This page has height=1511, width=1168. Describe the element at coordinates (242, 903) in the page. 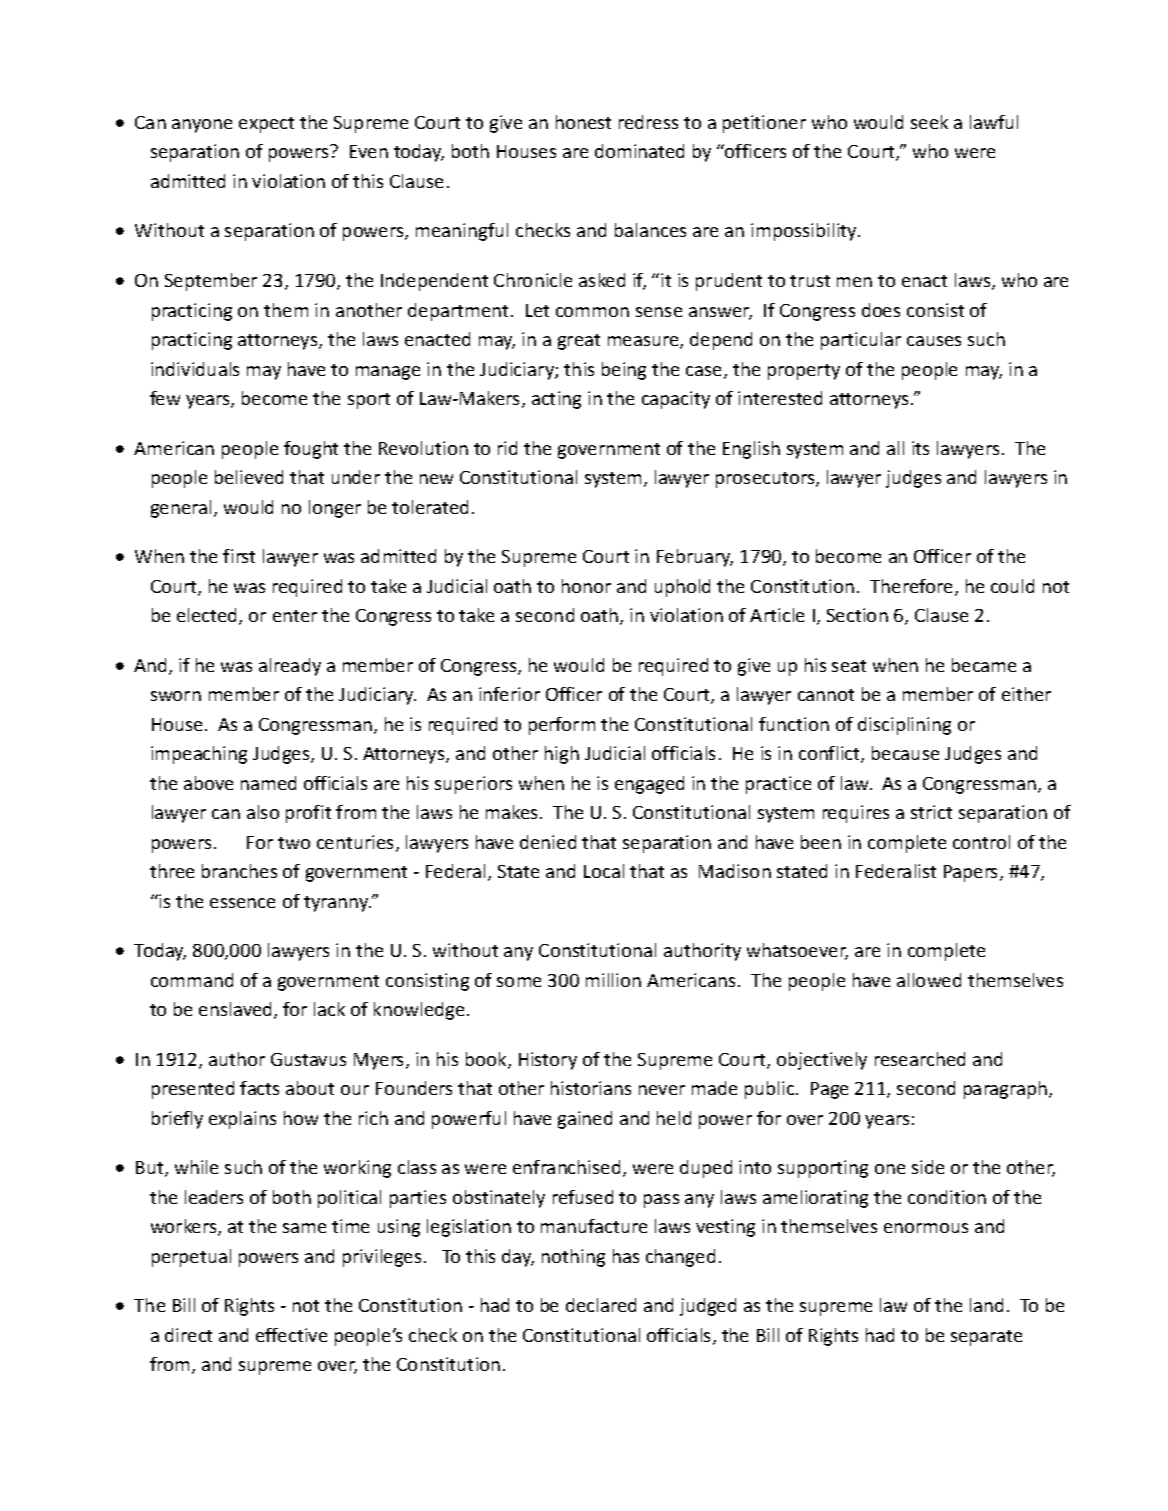

I see `essence` at that location.
